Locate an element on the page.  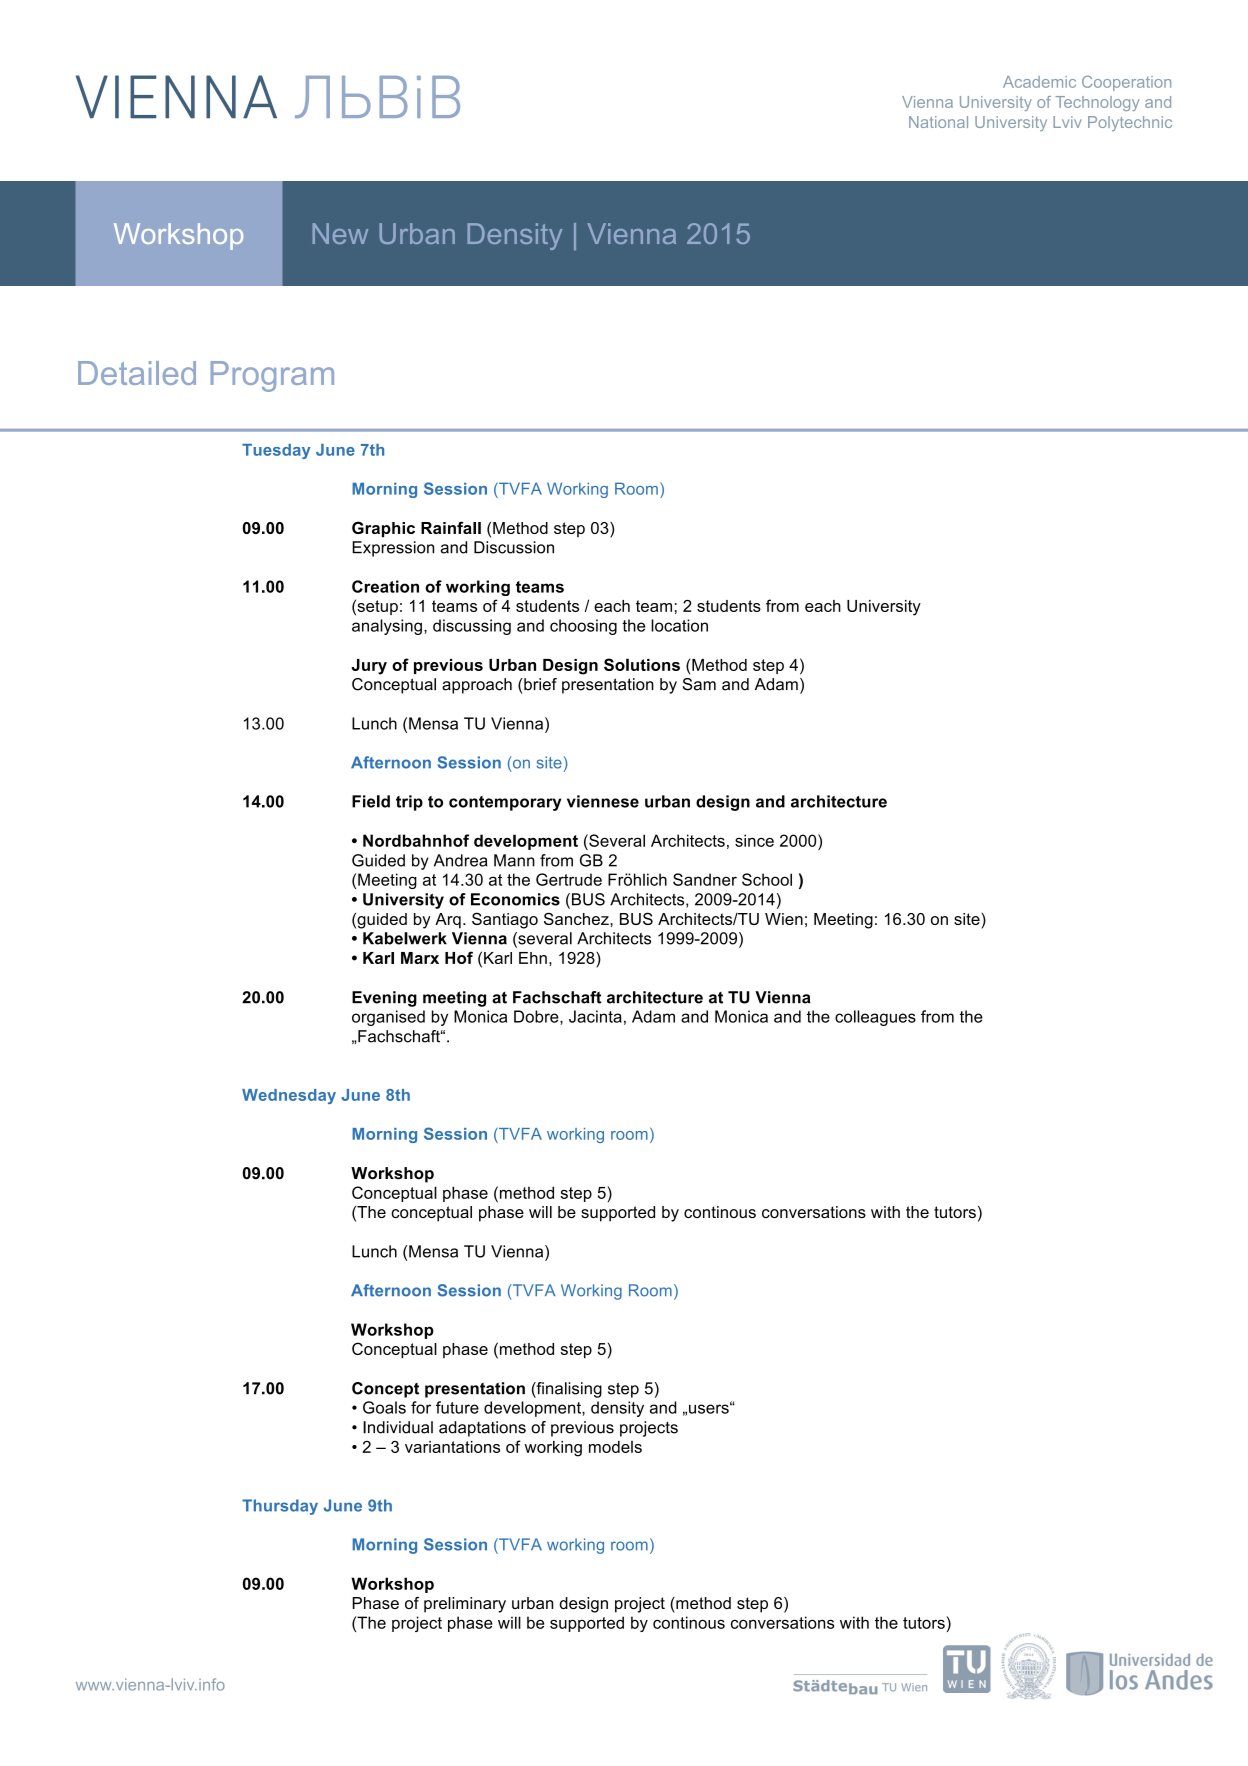
Ehn is located at coordinates (533, 958).
